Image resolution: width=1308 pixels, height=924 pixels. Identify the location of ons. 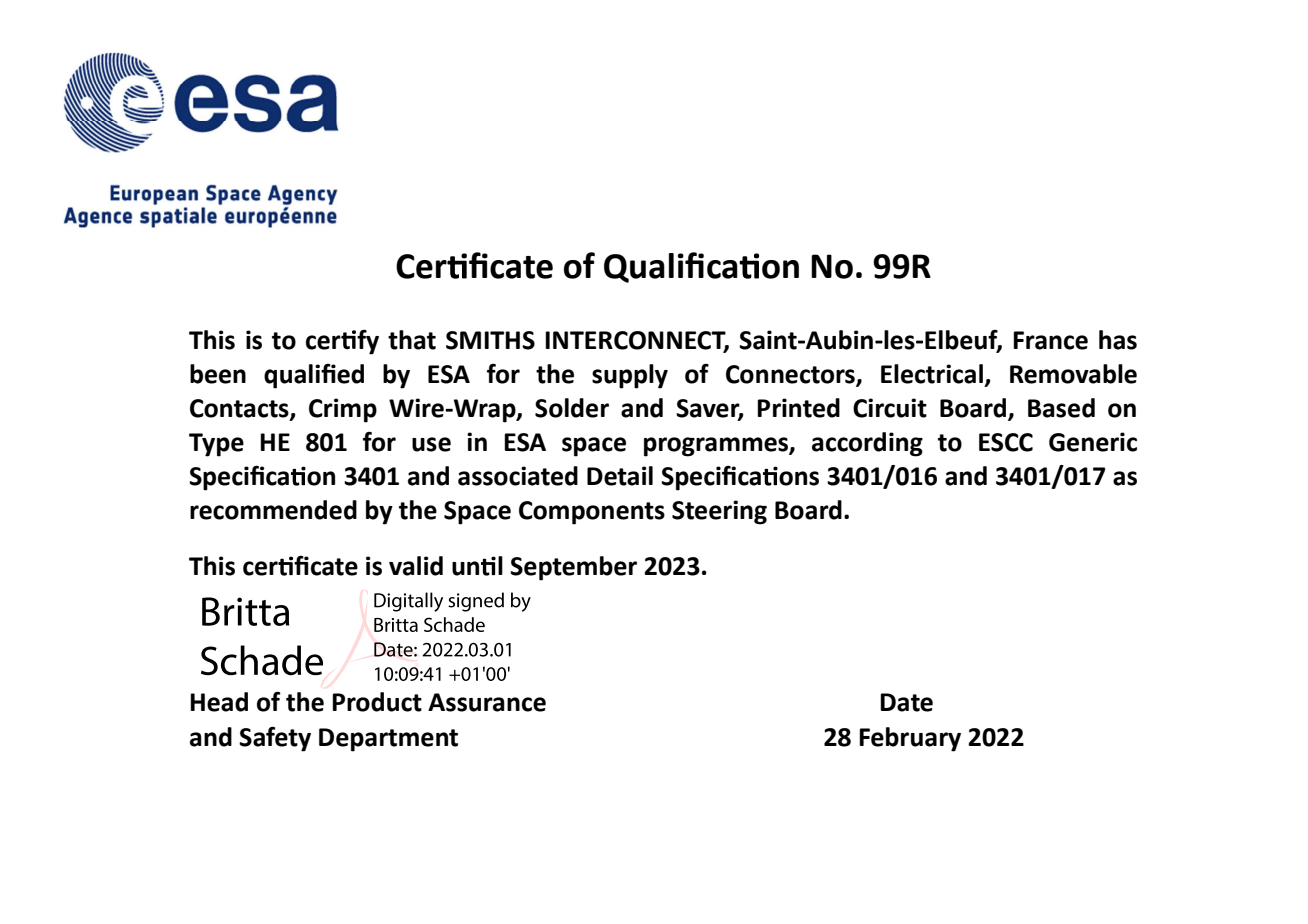
(798, 477).
